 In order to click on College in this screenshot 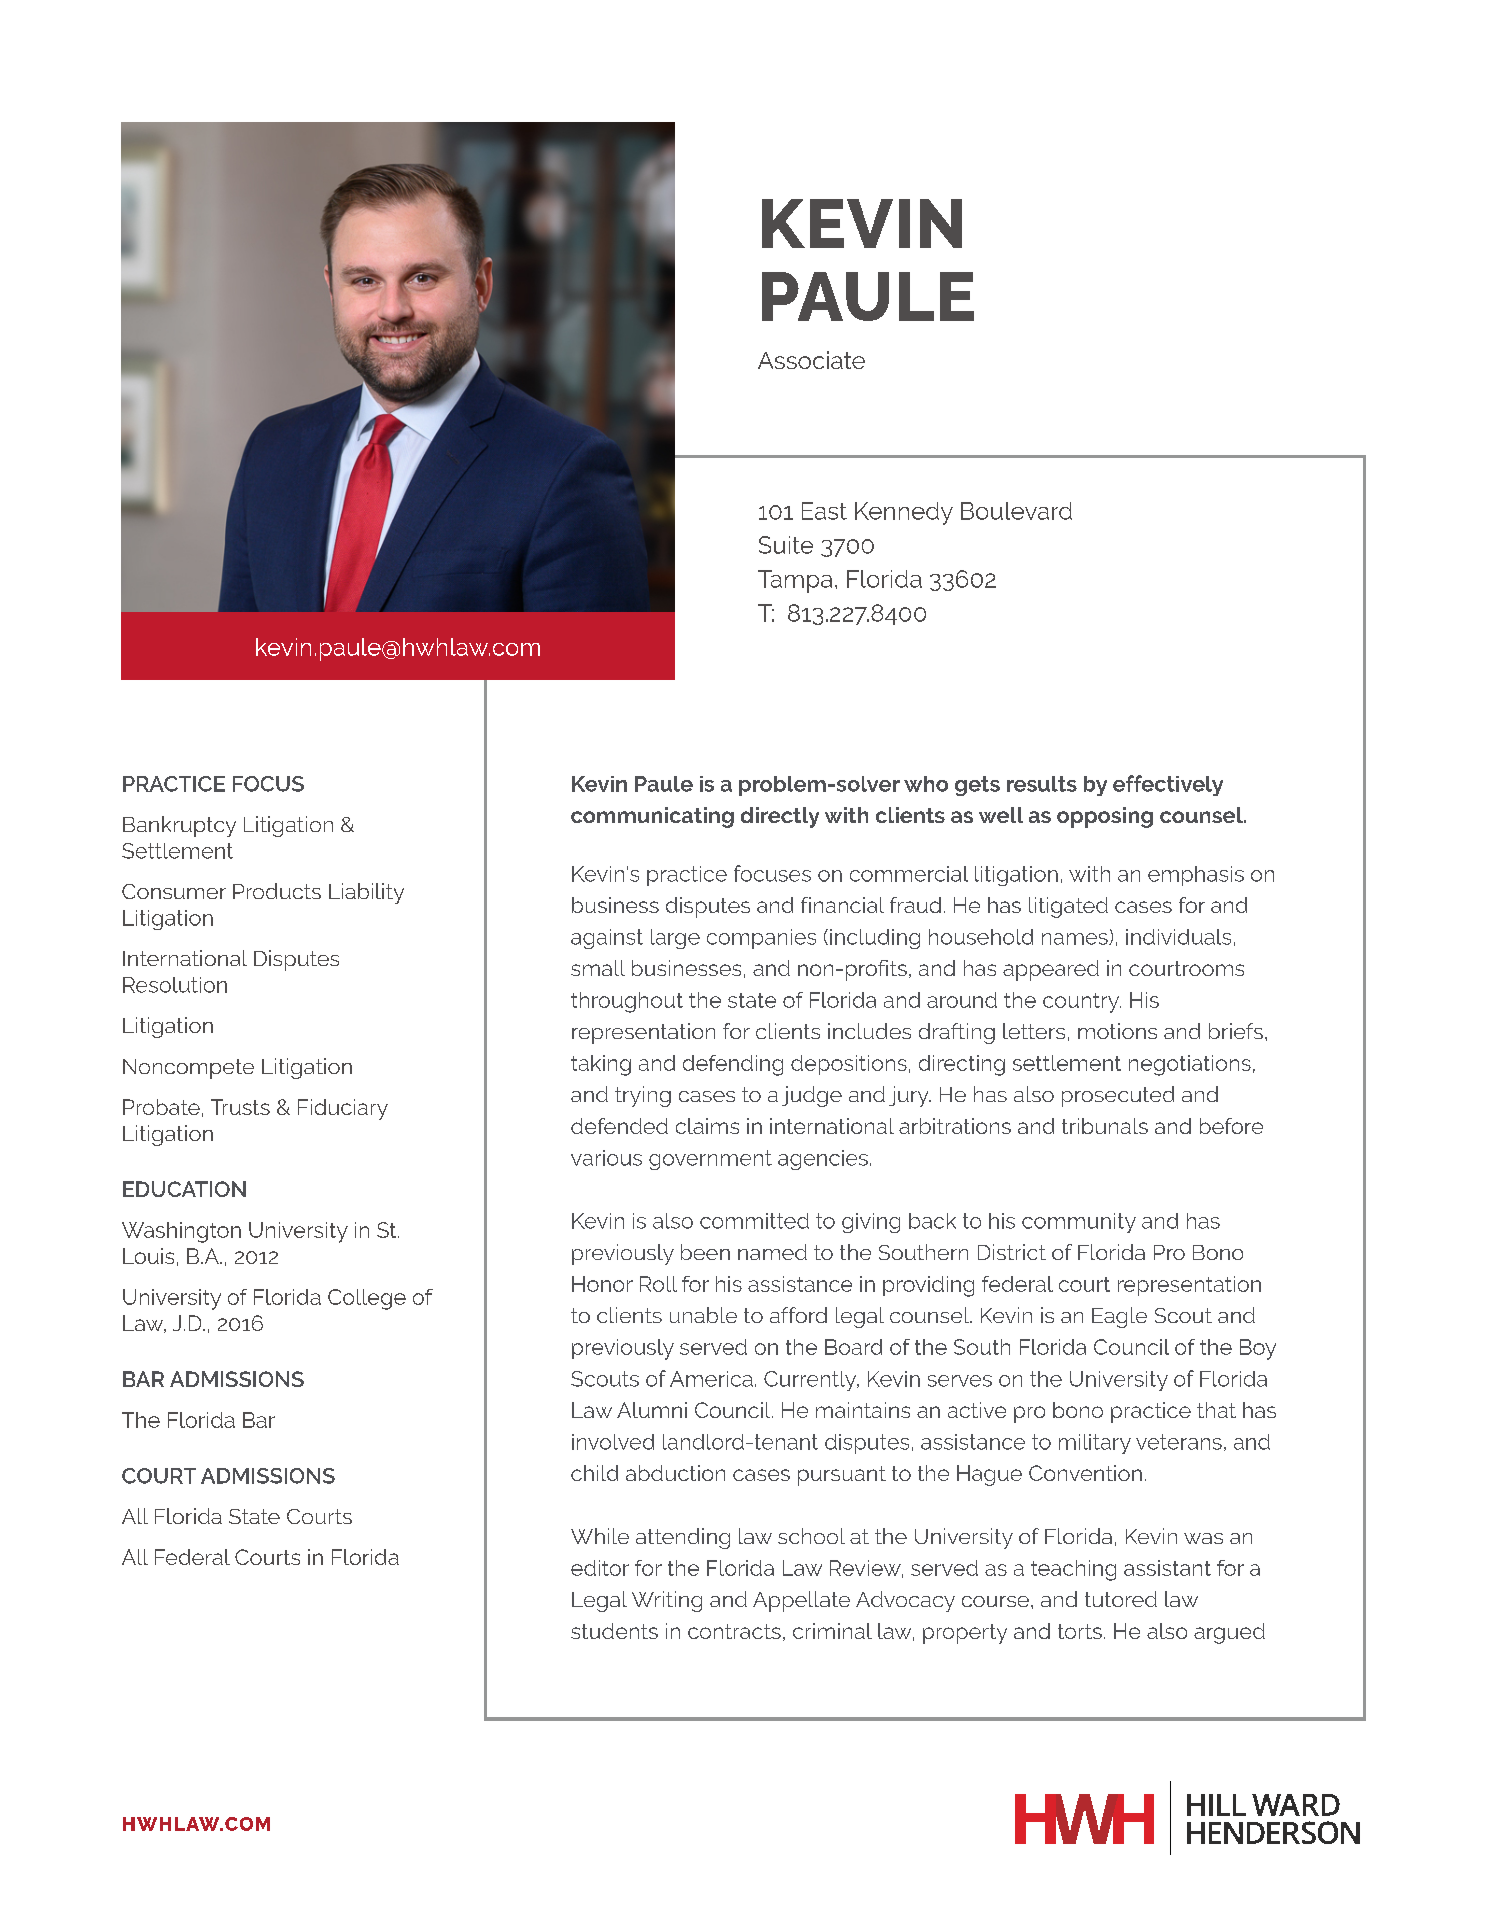, I will do `click(367, 1299)`.
